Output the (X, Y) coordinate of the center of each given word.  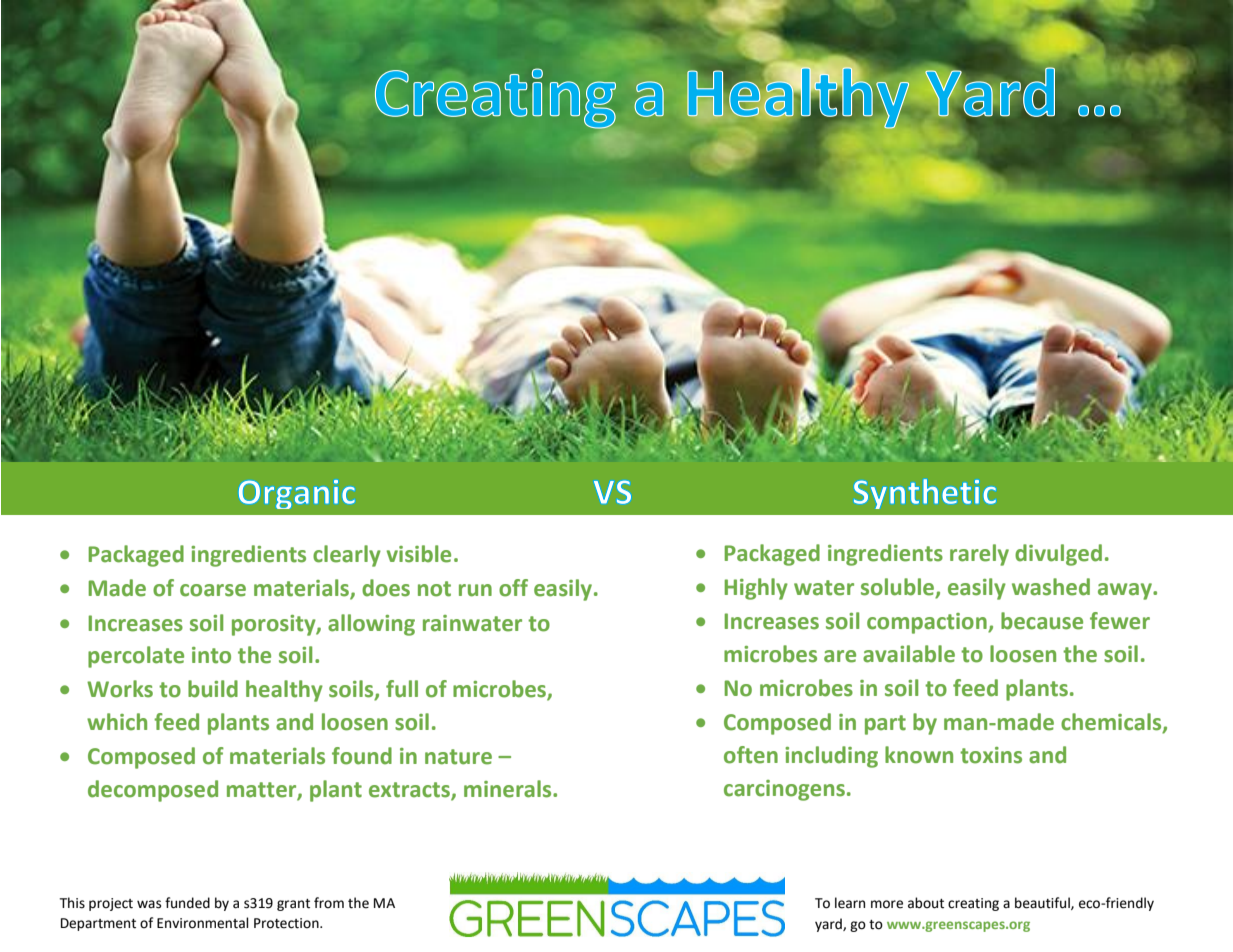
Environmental (203, 923)
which (117, 722)
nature (458, 757)
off (513, 588)
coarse (213, 590)
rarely (979, 555)
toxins (991, 755)
